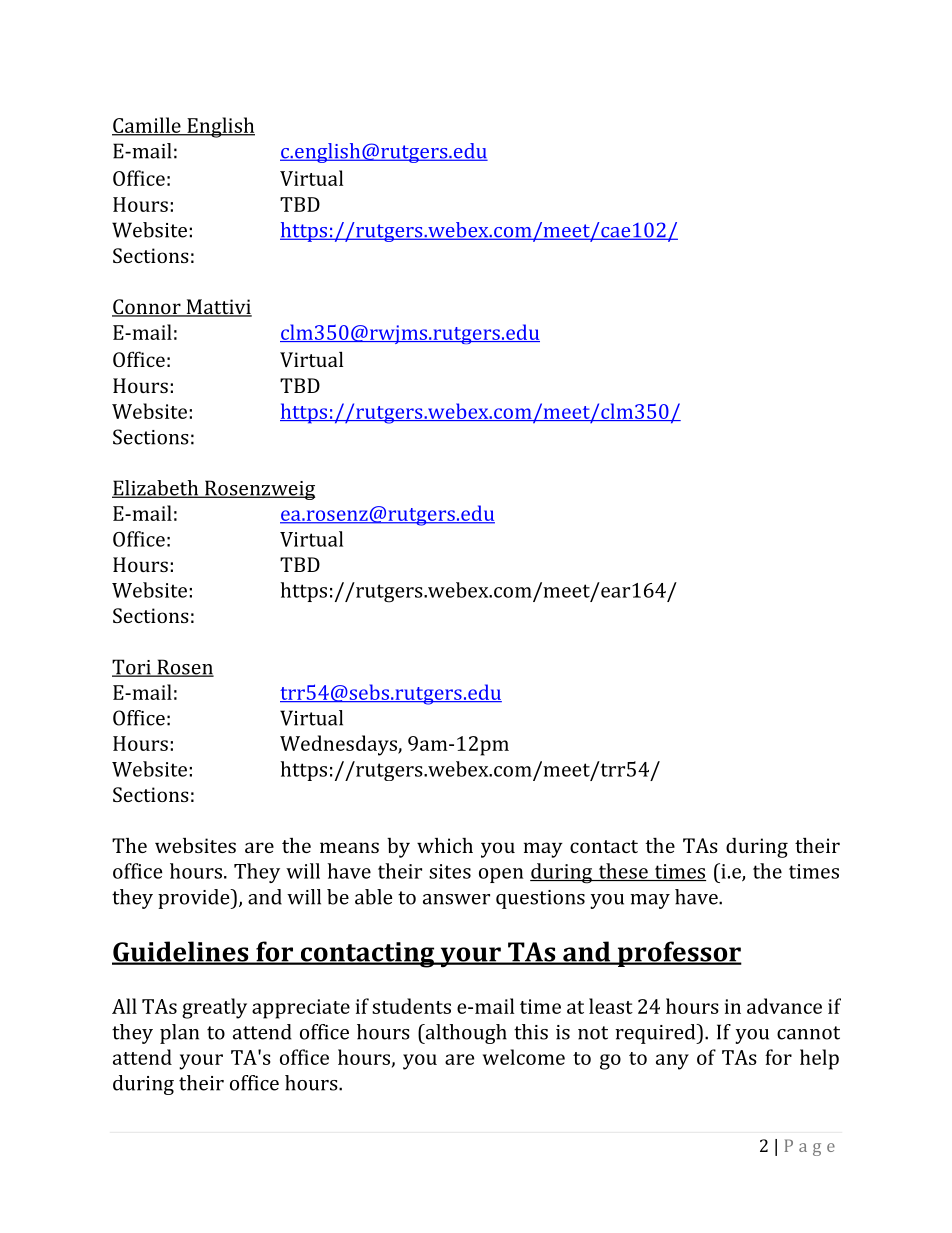 This image has height=1233, width=952. What do you see at coordinates (501, 875) in the image?
I see `open` at bounding box center [501, 875].
